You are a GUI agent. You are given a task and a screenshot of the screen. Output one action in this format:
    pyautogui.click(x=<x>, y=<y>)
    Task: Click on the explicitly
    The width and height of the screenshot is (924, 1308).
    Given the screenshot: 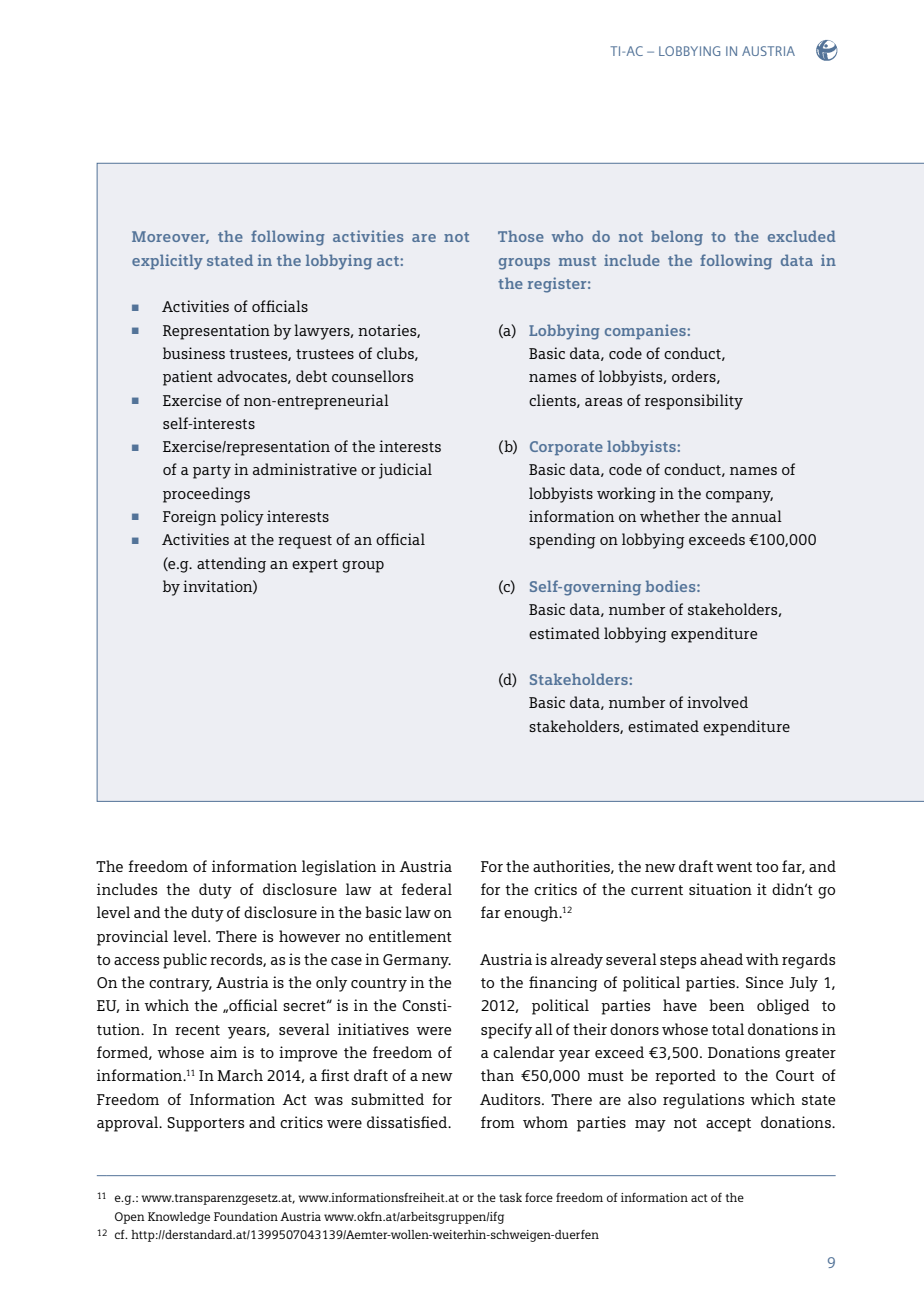 What is the action you would take?
    pyautogui.click(x=167, y=262)
